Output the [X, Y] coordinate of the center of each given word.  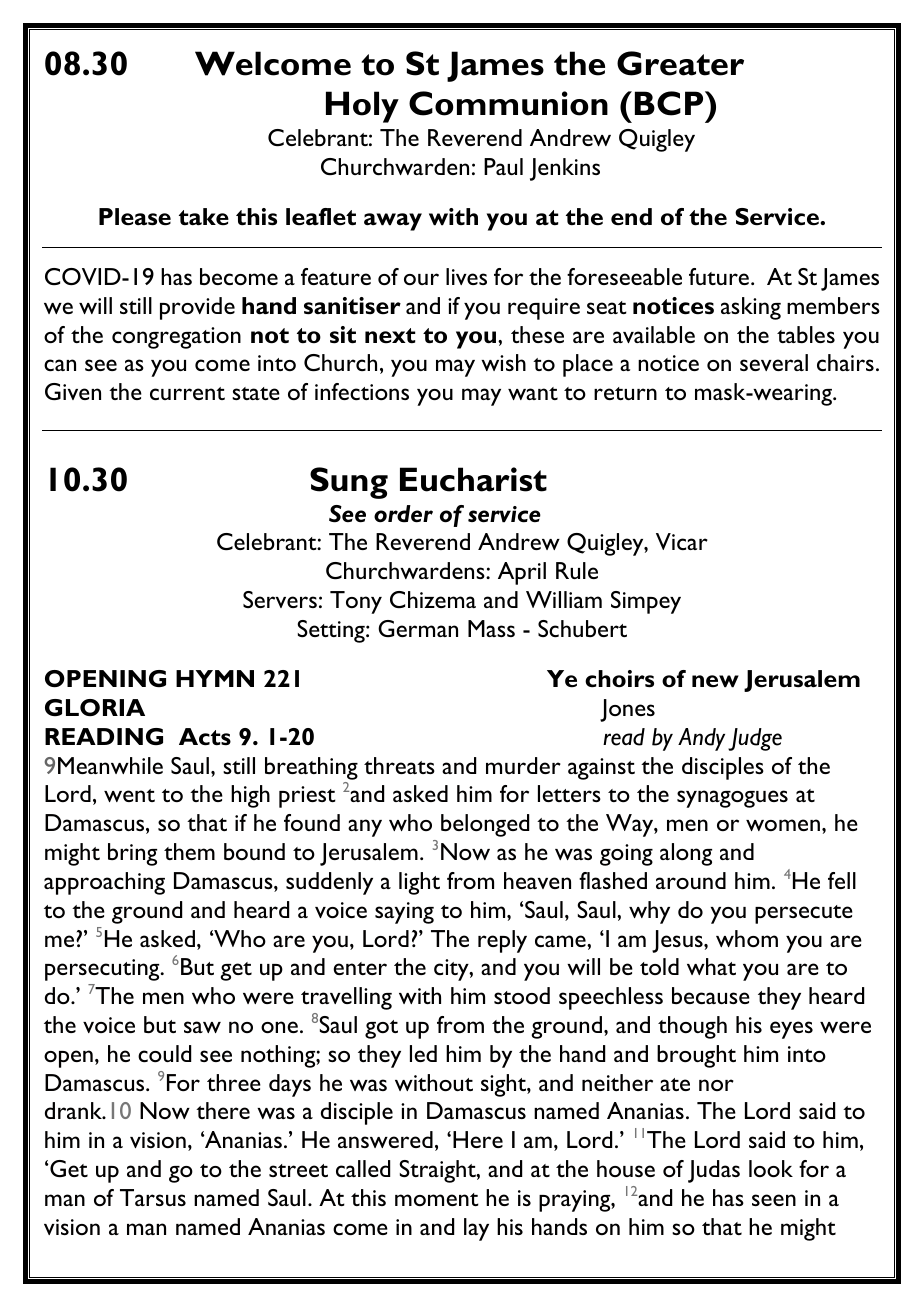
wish [503, 362]
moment [437, 1199]
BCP [670, 103]
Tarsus [153, 1197]
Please [135, 217]
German [418, 628]
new [715, 681]
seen [774, 1200]
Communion [508, 103]
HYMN [215, 678]
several [774, 362]
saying [404, 913]
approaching [104, 883]
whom [747, 938]
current [187, 393]
